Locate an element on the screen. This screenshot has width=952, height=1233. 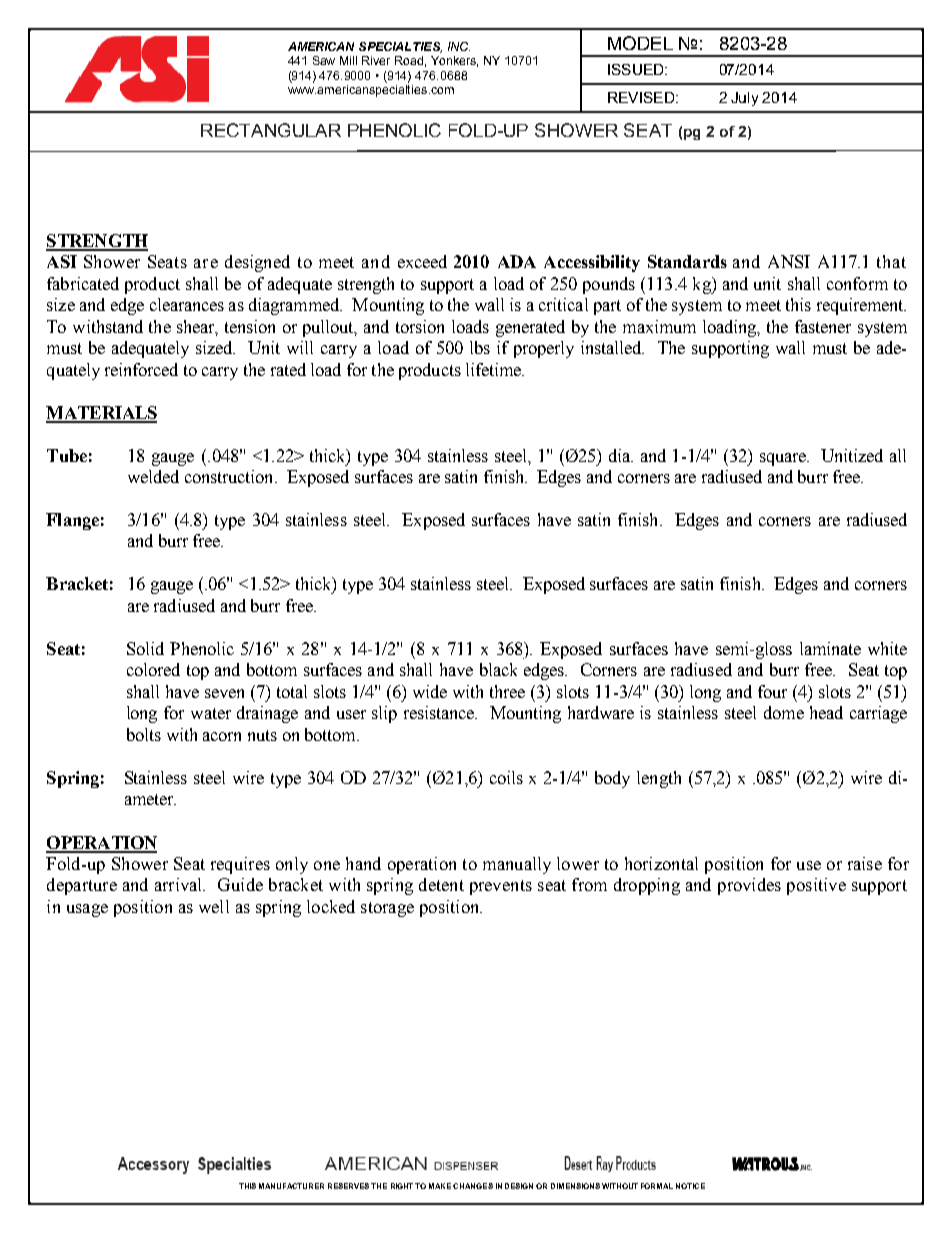
coils is located at coordinates (506, 777).
